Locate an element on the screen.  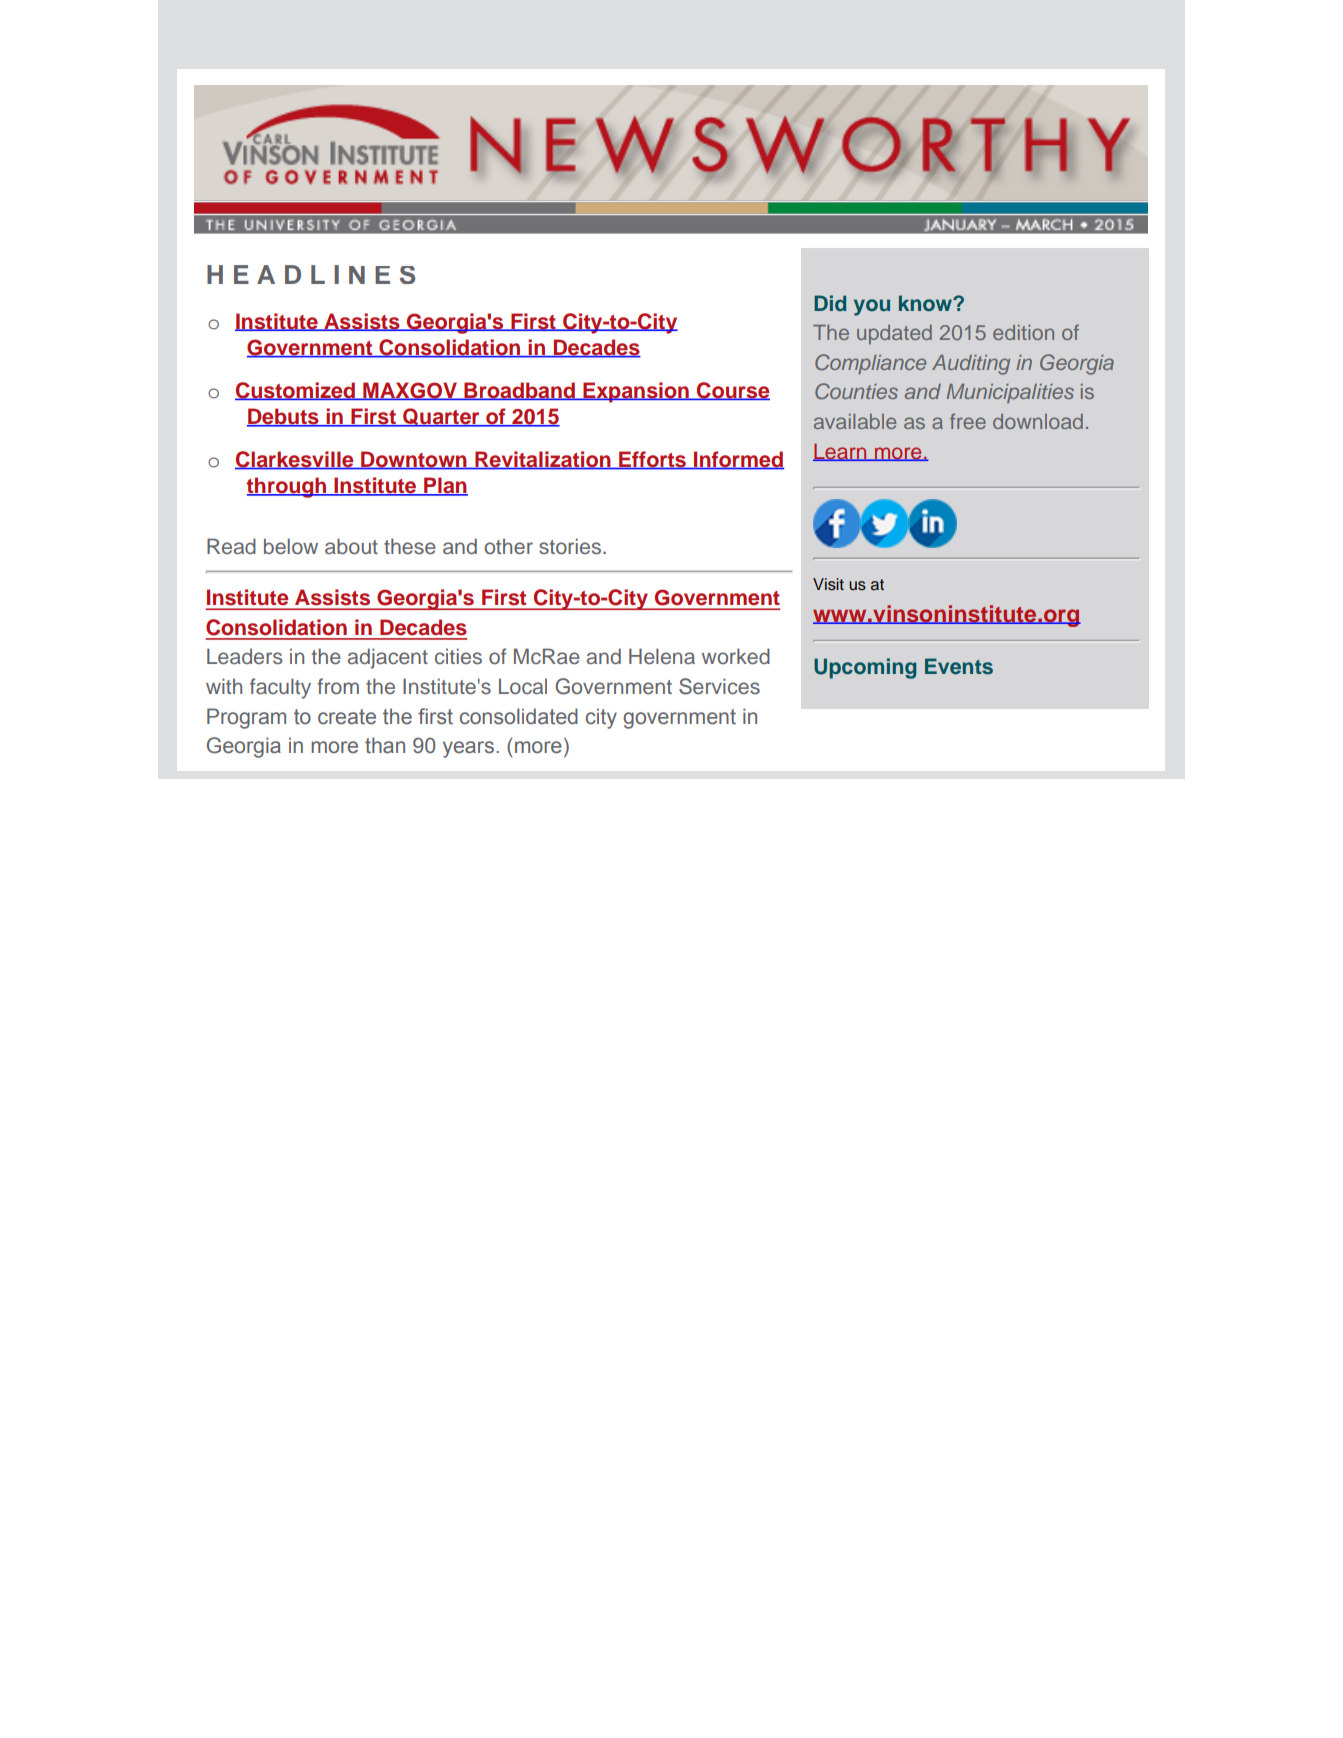
than is located at coordinates (385, 745).
